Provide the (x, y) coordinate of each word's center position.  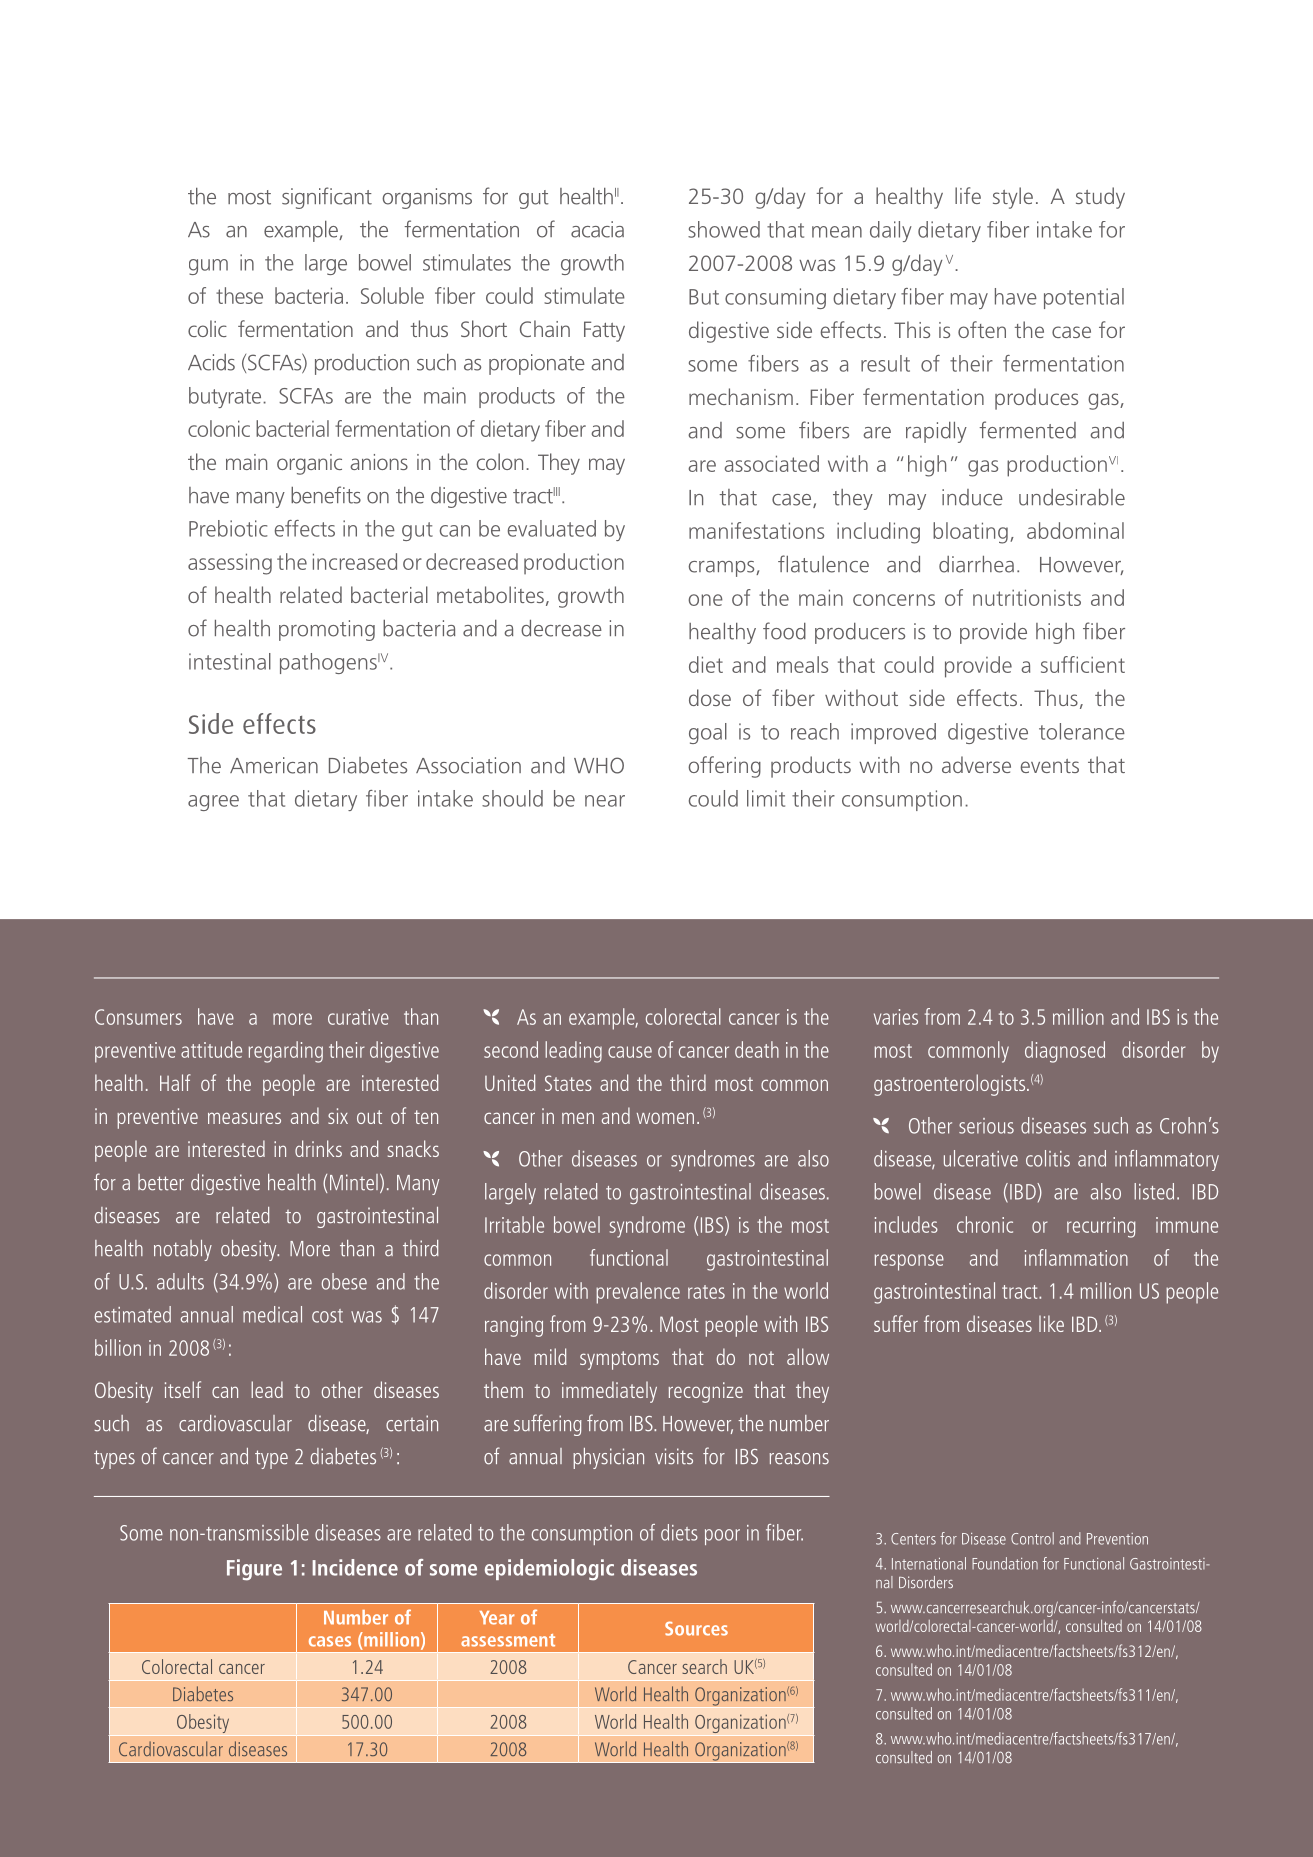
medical (272, 1314)
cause (630, 1052)
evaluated (552, 528)
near (605, 801)
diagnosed (1065, 1052)
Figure (254, 1570)
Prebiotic (228, 528)
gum (208, 267)
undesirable (1072, 497)
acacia (597, 229)
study (1100, 198)
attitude (211, 1049)
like (1051, 1323)
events (1049, 766)
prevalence (638, 1293)
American (274, 765)
